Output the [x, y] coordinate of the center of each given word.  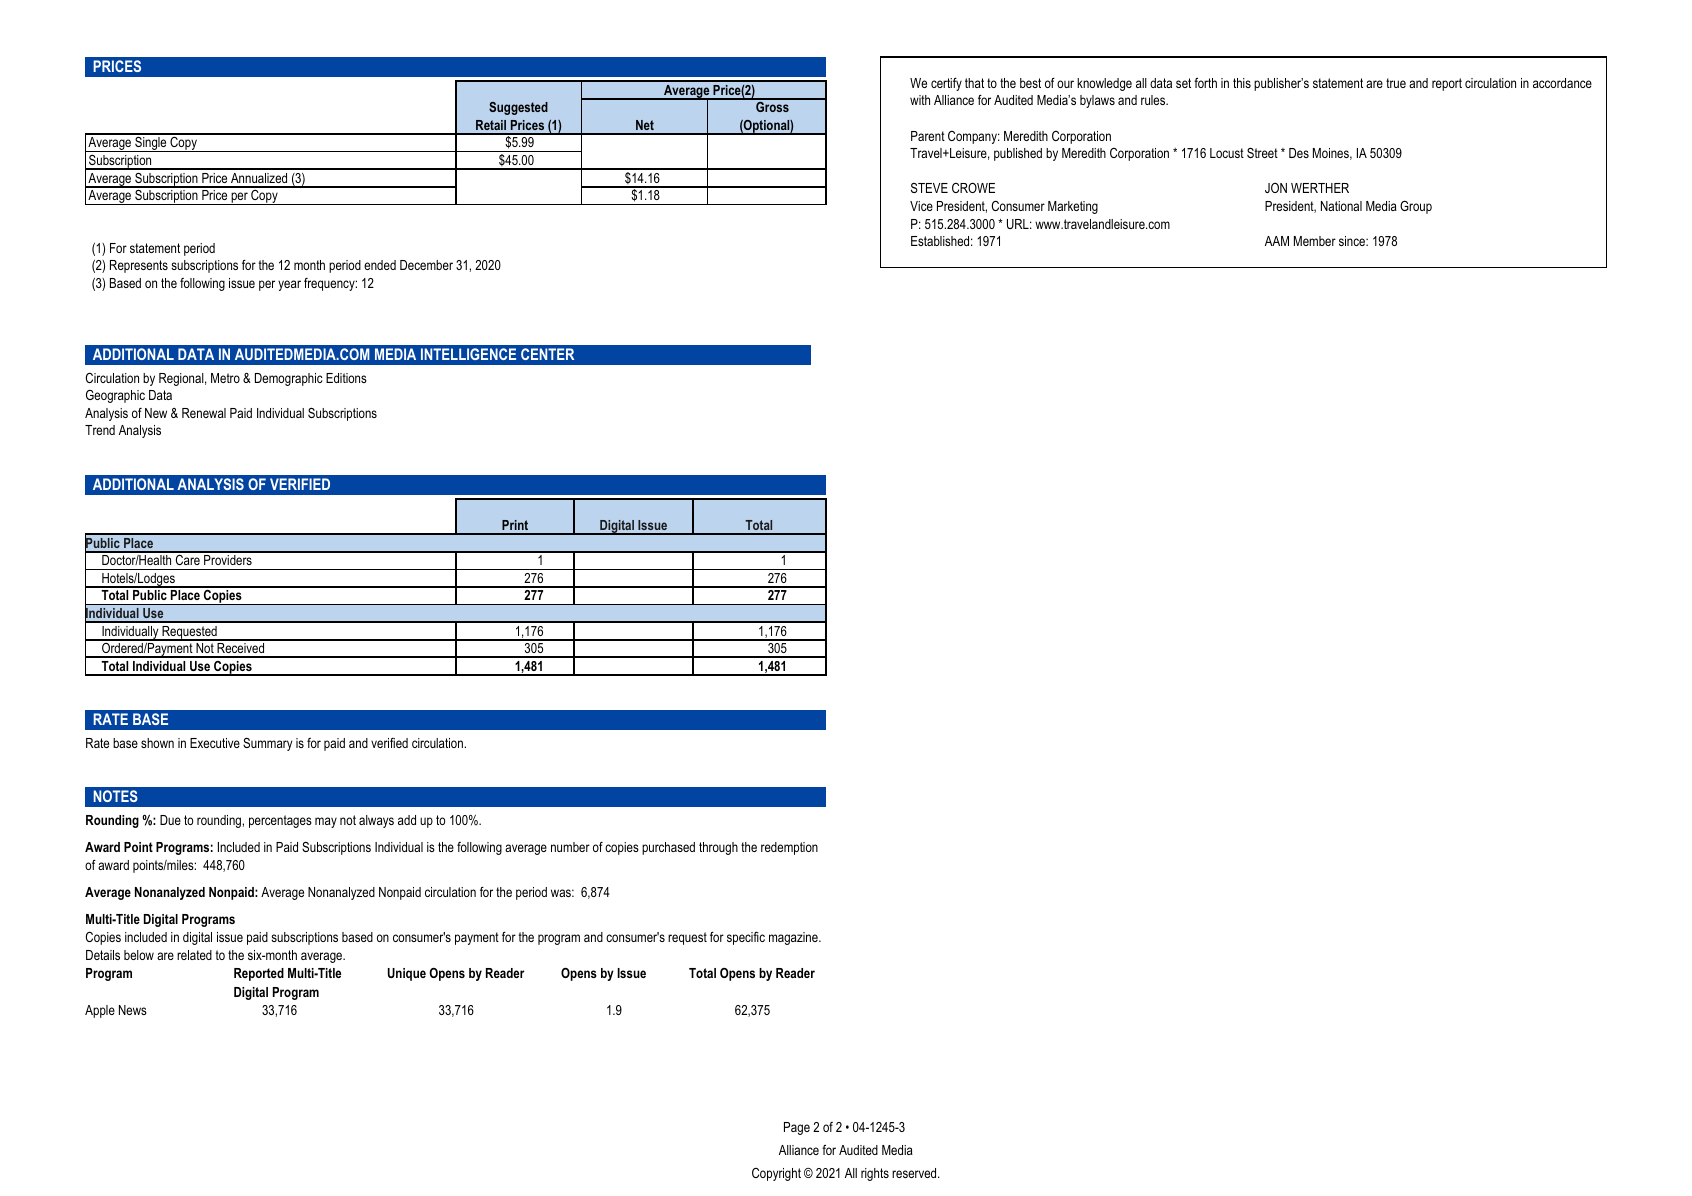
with [920, 100]
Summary [267, 744]
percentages [280, 821]
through [718, 848]
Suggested [518, 108]
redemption [789, 848]
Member [1315, 241]
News [133, 1010]
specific [746, 938]
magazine [794, 938]
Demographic [289, 379]
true [1396, 83]
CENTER [547, 354]
